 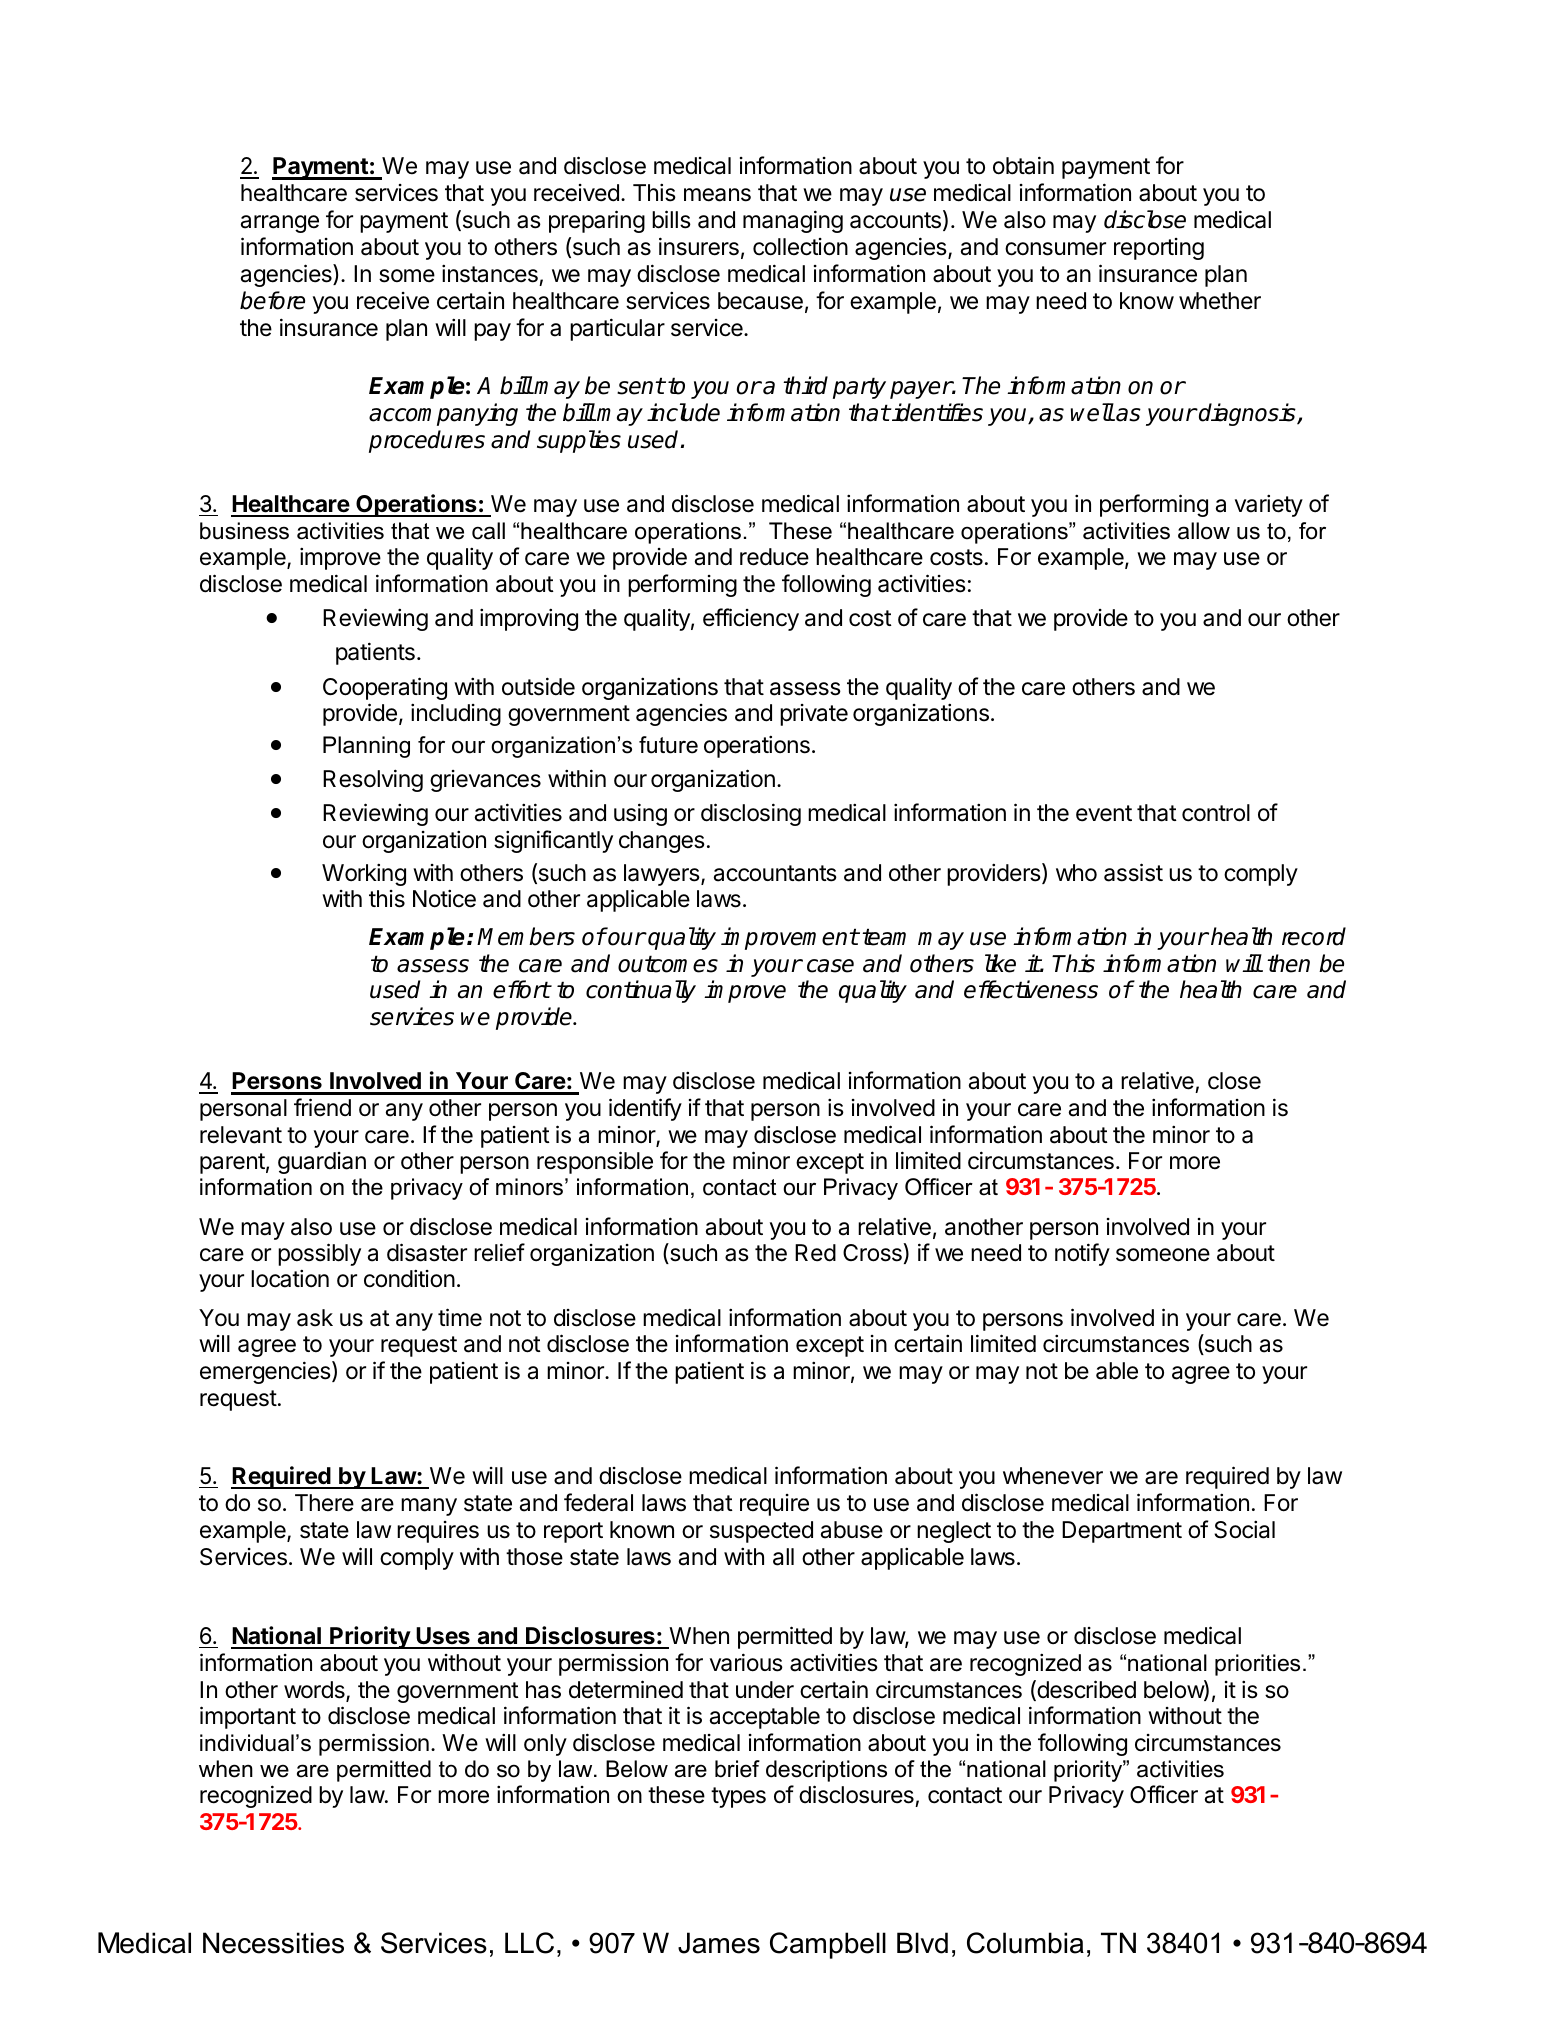 What do you see at coordinates (1220, 301) in the screenshot?
I see `whether` at bounding box center [1220, 301].
